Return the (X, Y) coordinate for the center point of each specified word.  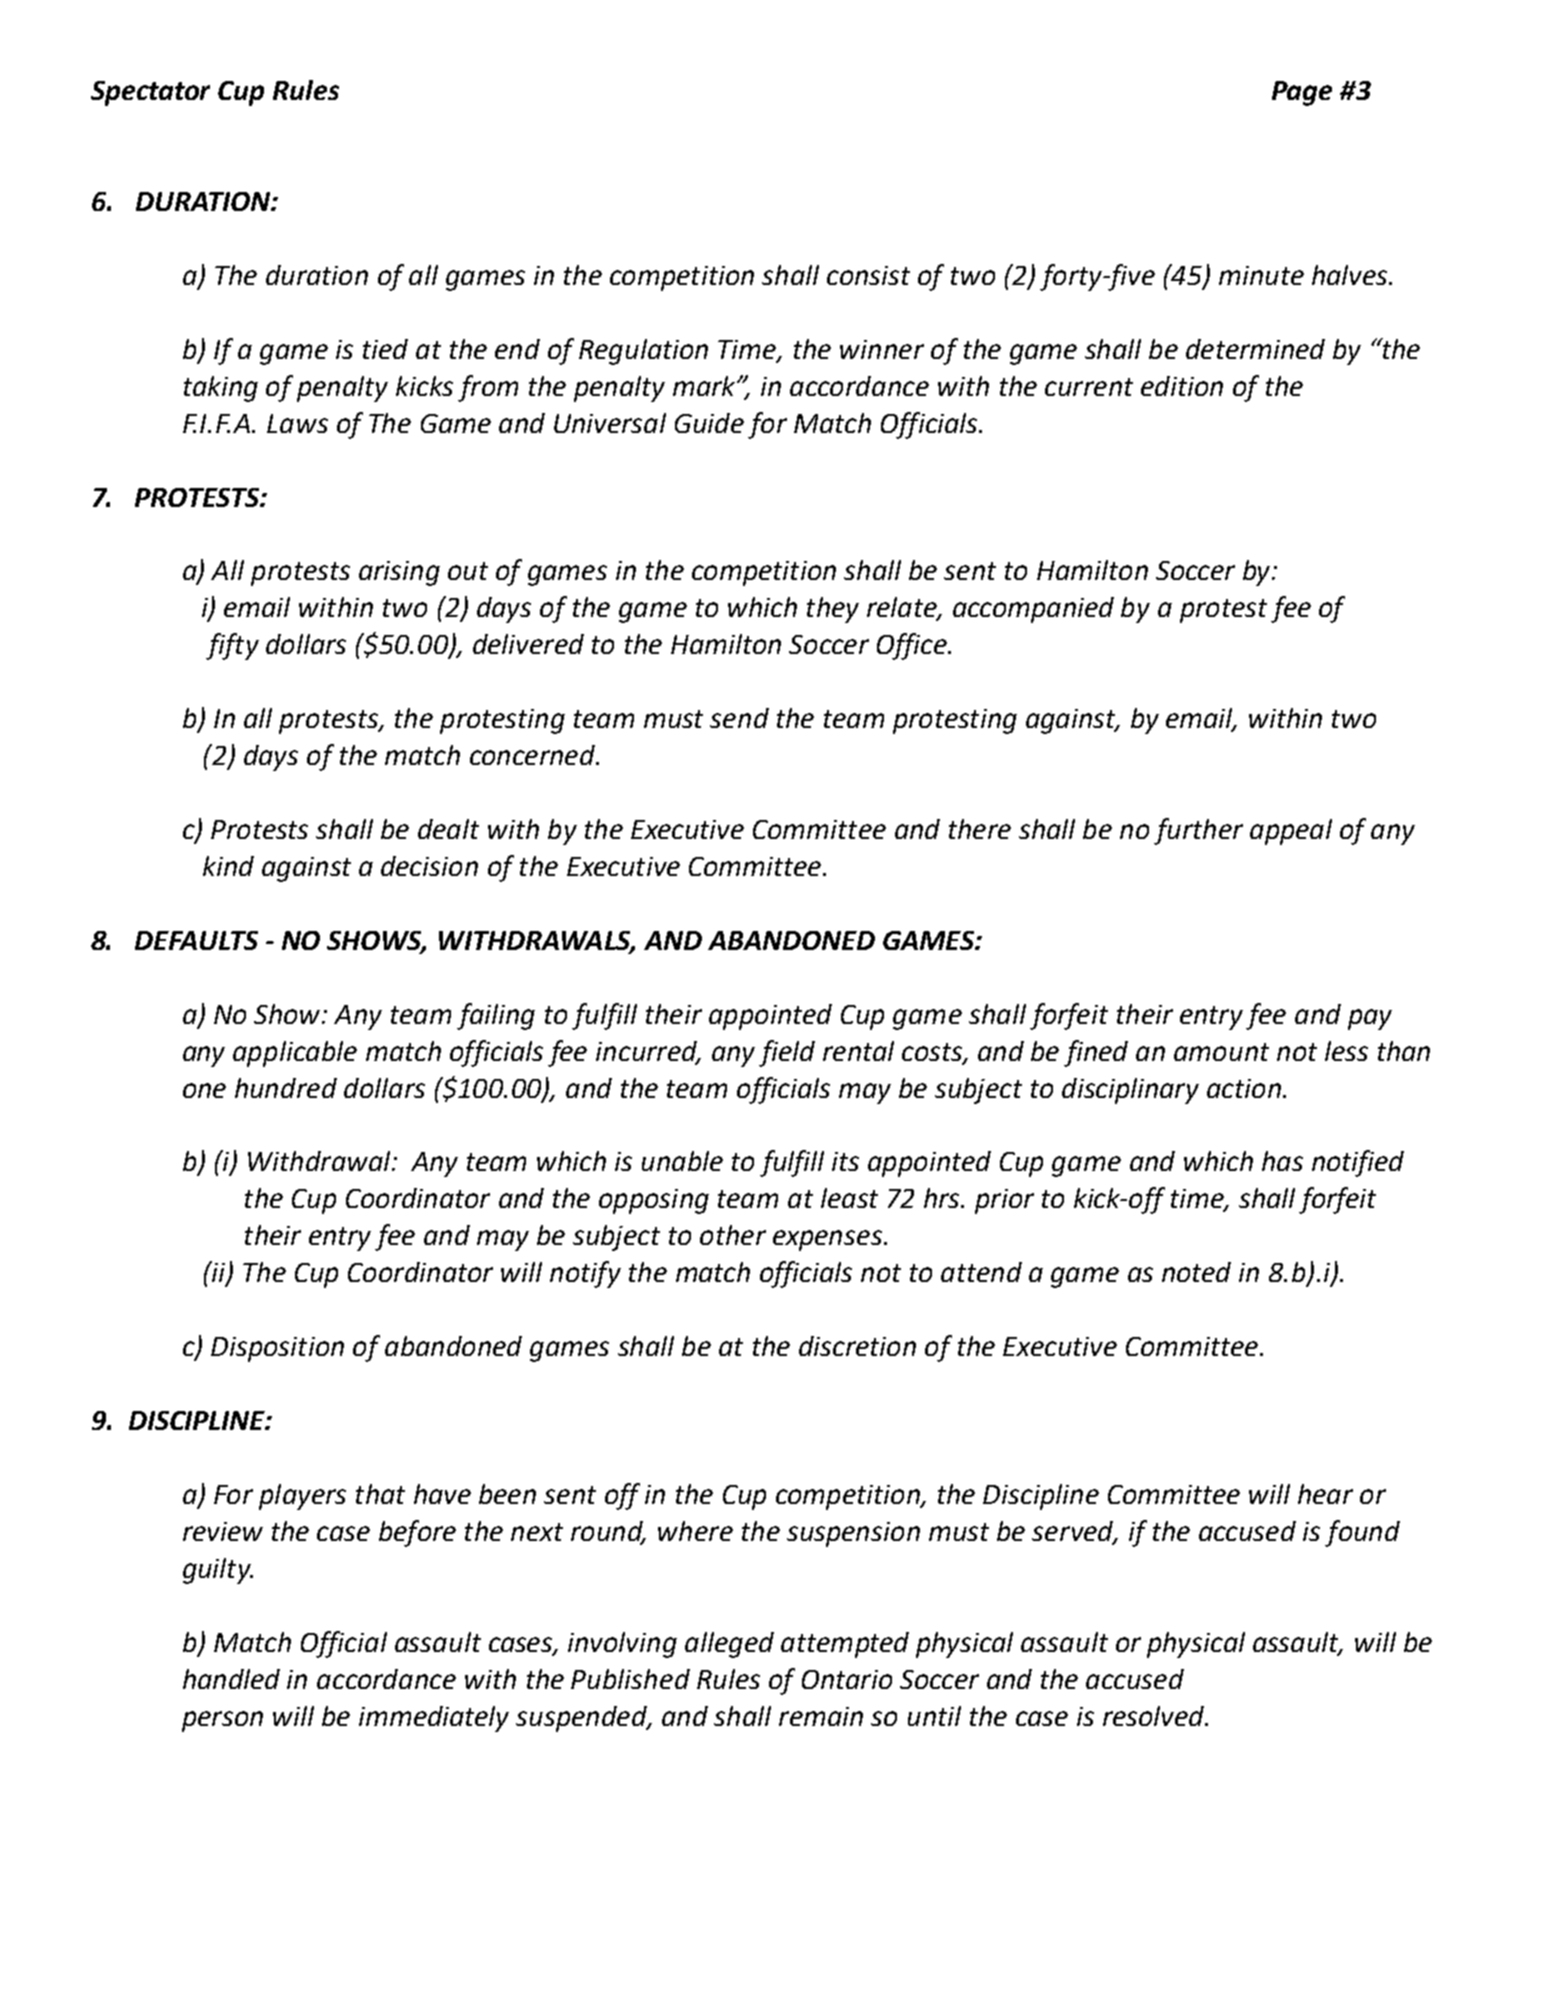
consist (868, 275)
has (1282, 1161)
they (833, 610)
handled (231, 1679)
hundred (286, 1088)
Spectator (150, 93)
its (845, 1161)
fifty (232, 646)
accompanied (1033, 610)
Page (1302, 93)
